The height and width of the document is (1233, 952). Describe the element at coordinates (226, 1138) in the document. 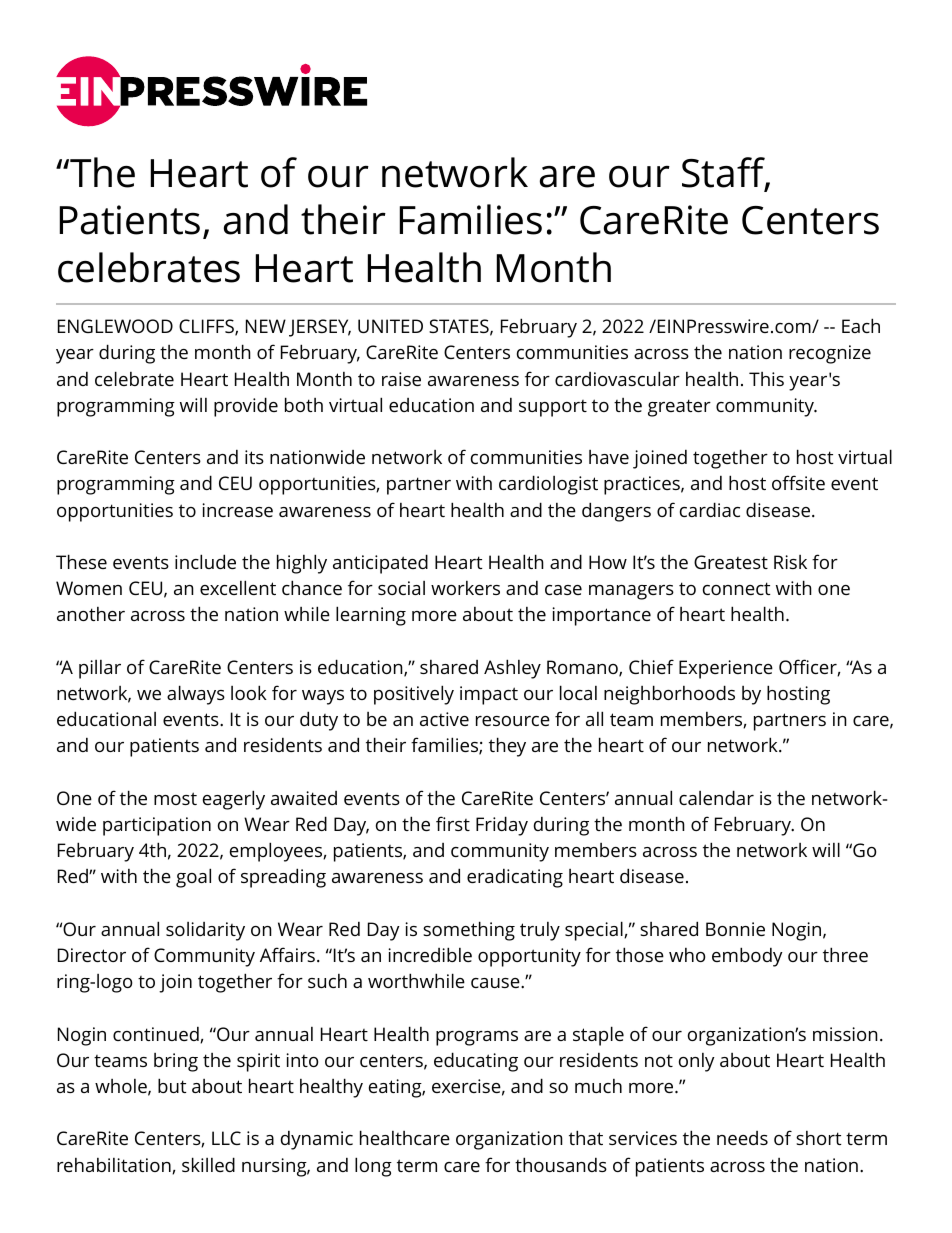

I see `LLC` at that location.
